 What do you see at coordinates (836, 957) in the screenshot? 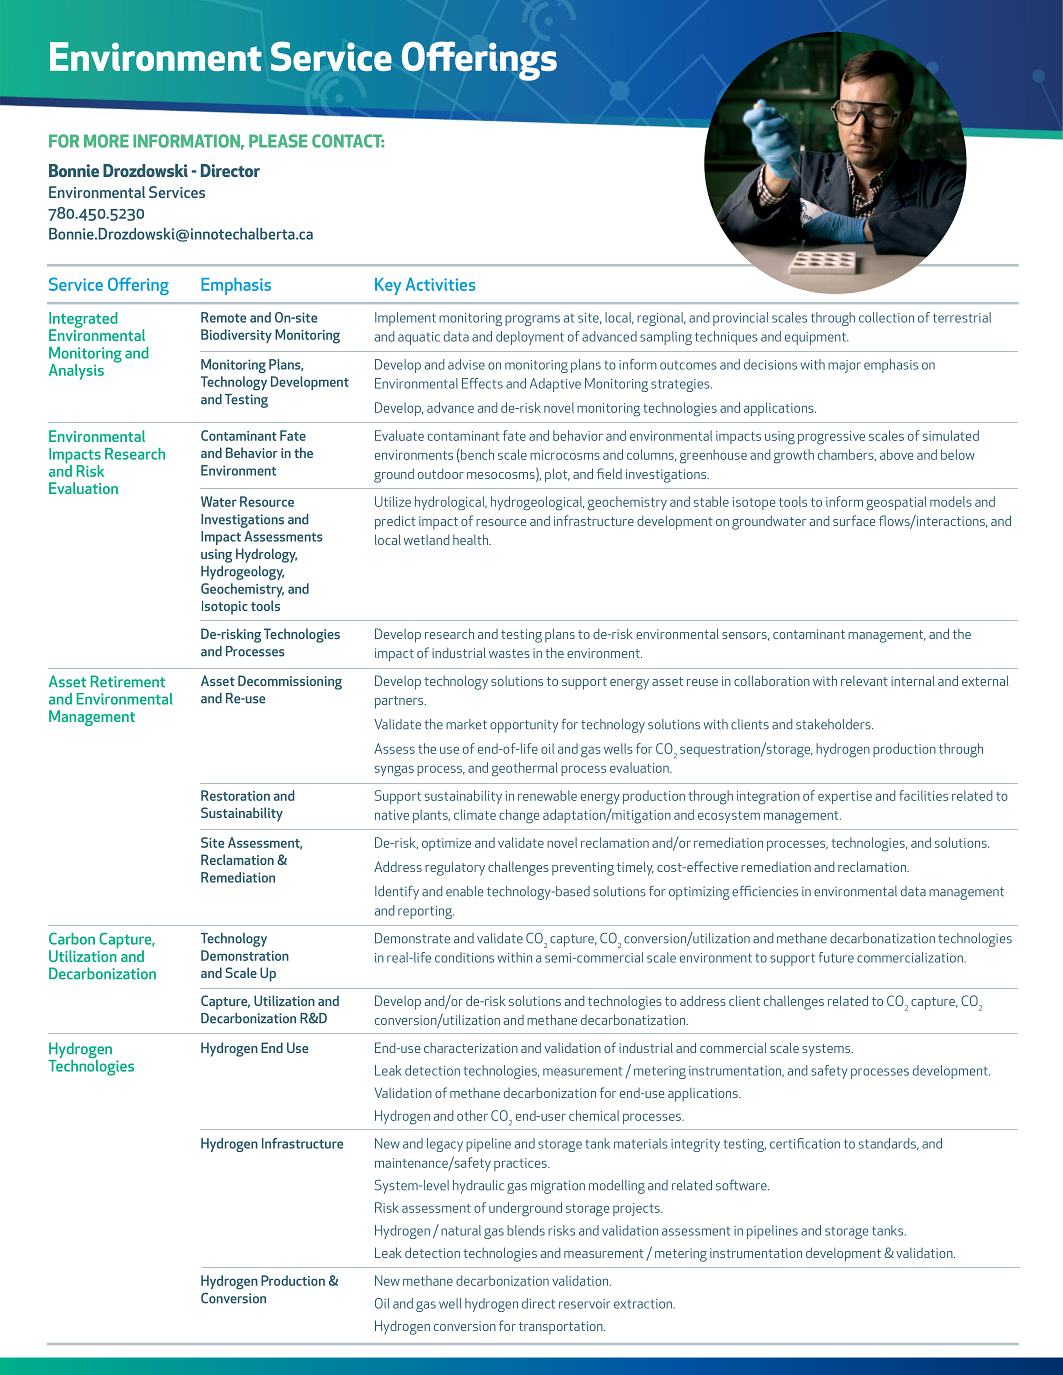
I see `future` at bounding box center [836, 957].
